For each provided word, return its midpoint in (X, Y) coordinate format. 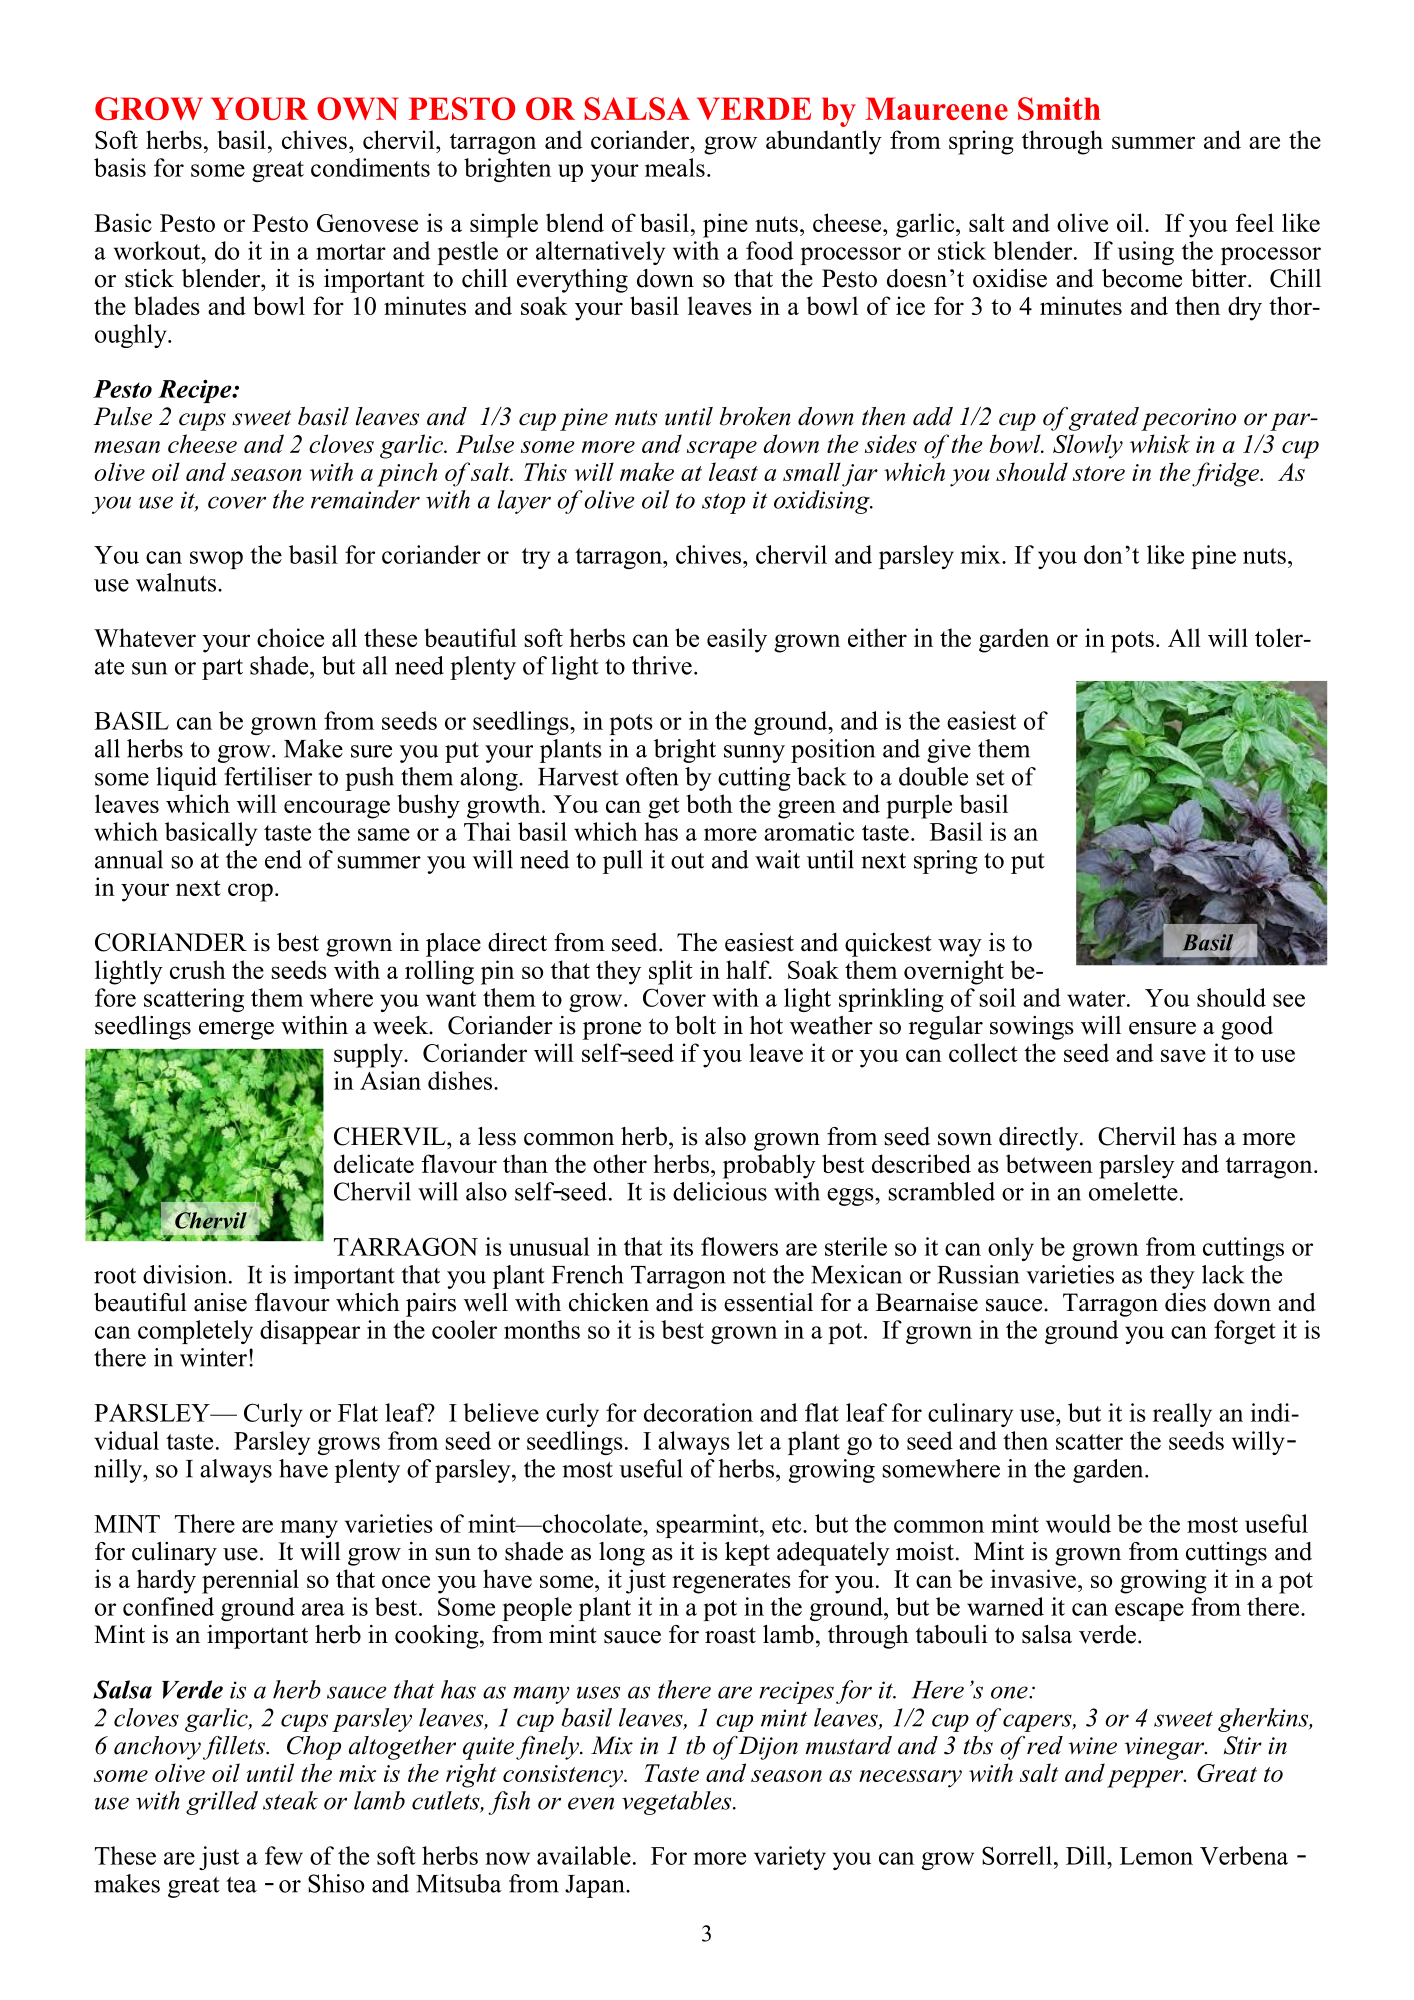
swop (216, 560)
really (1182, 1415)
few (284, 1855)
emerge (236, 1031)
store (1099, 473)
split (671, 972)
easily (737, 640)
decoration (698, 1412)
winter (213, 1357)
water (1097, 999)
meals (675, 167)
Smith (1059, 108)
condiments (370, 167)
